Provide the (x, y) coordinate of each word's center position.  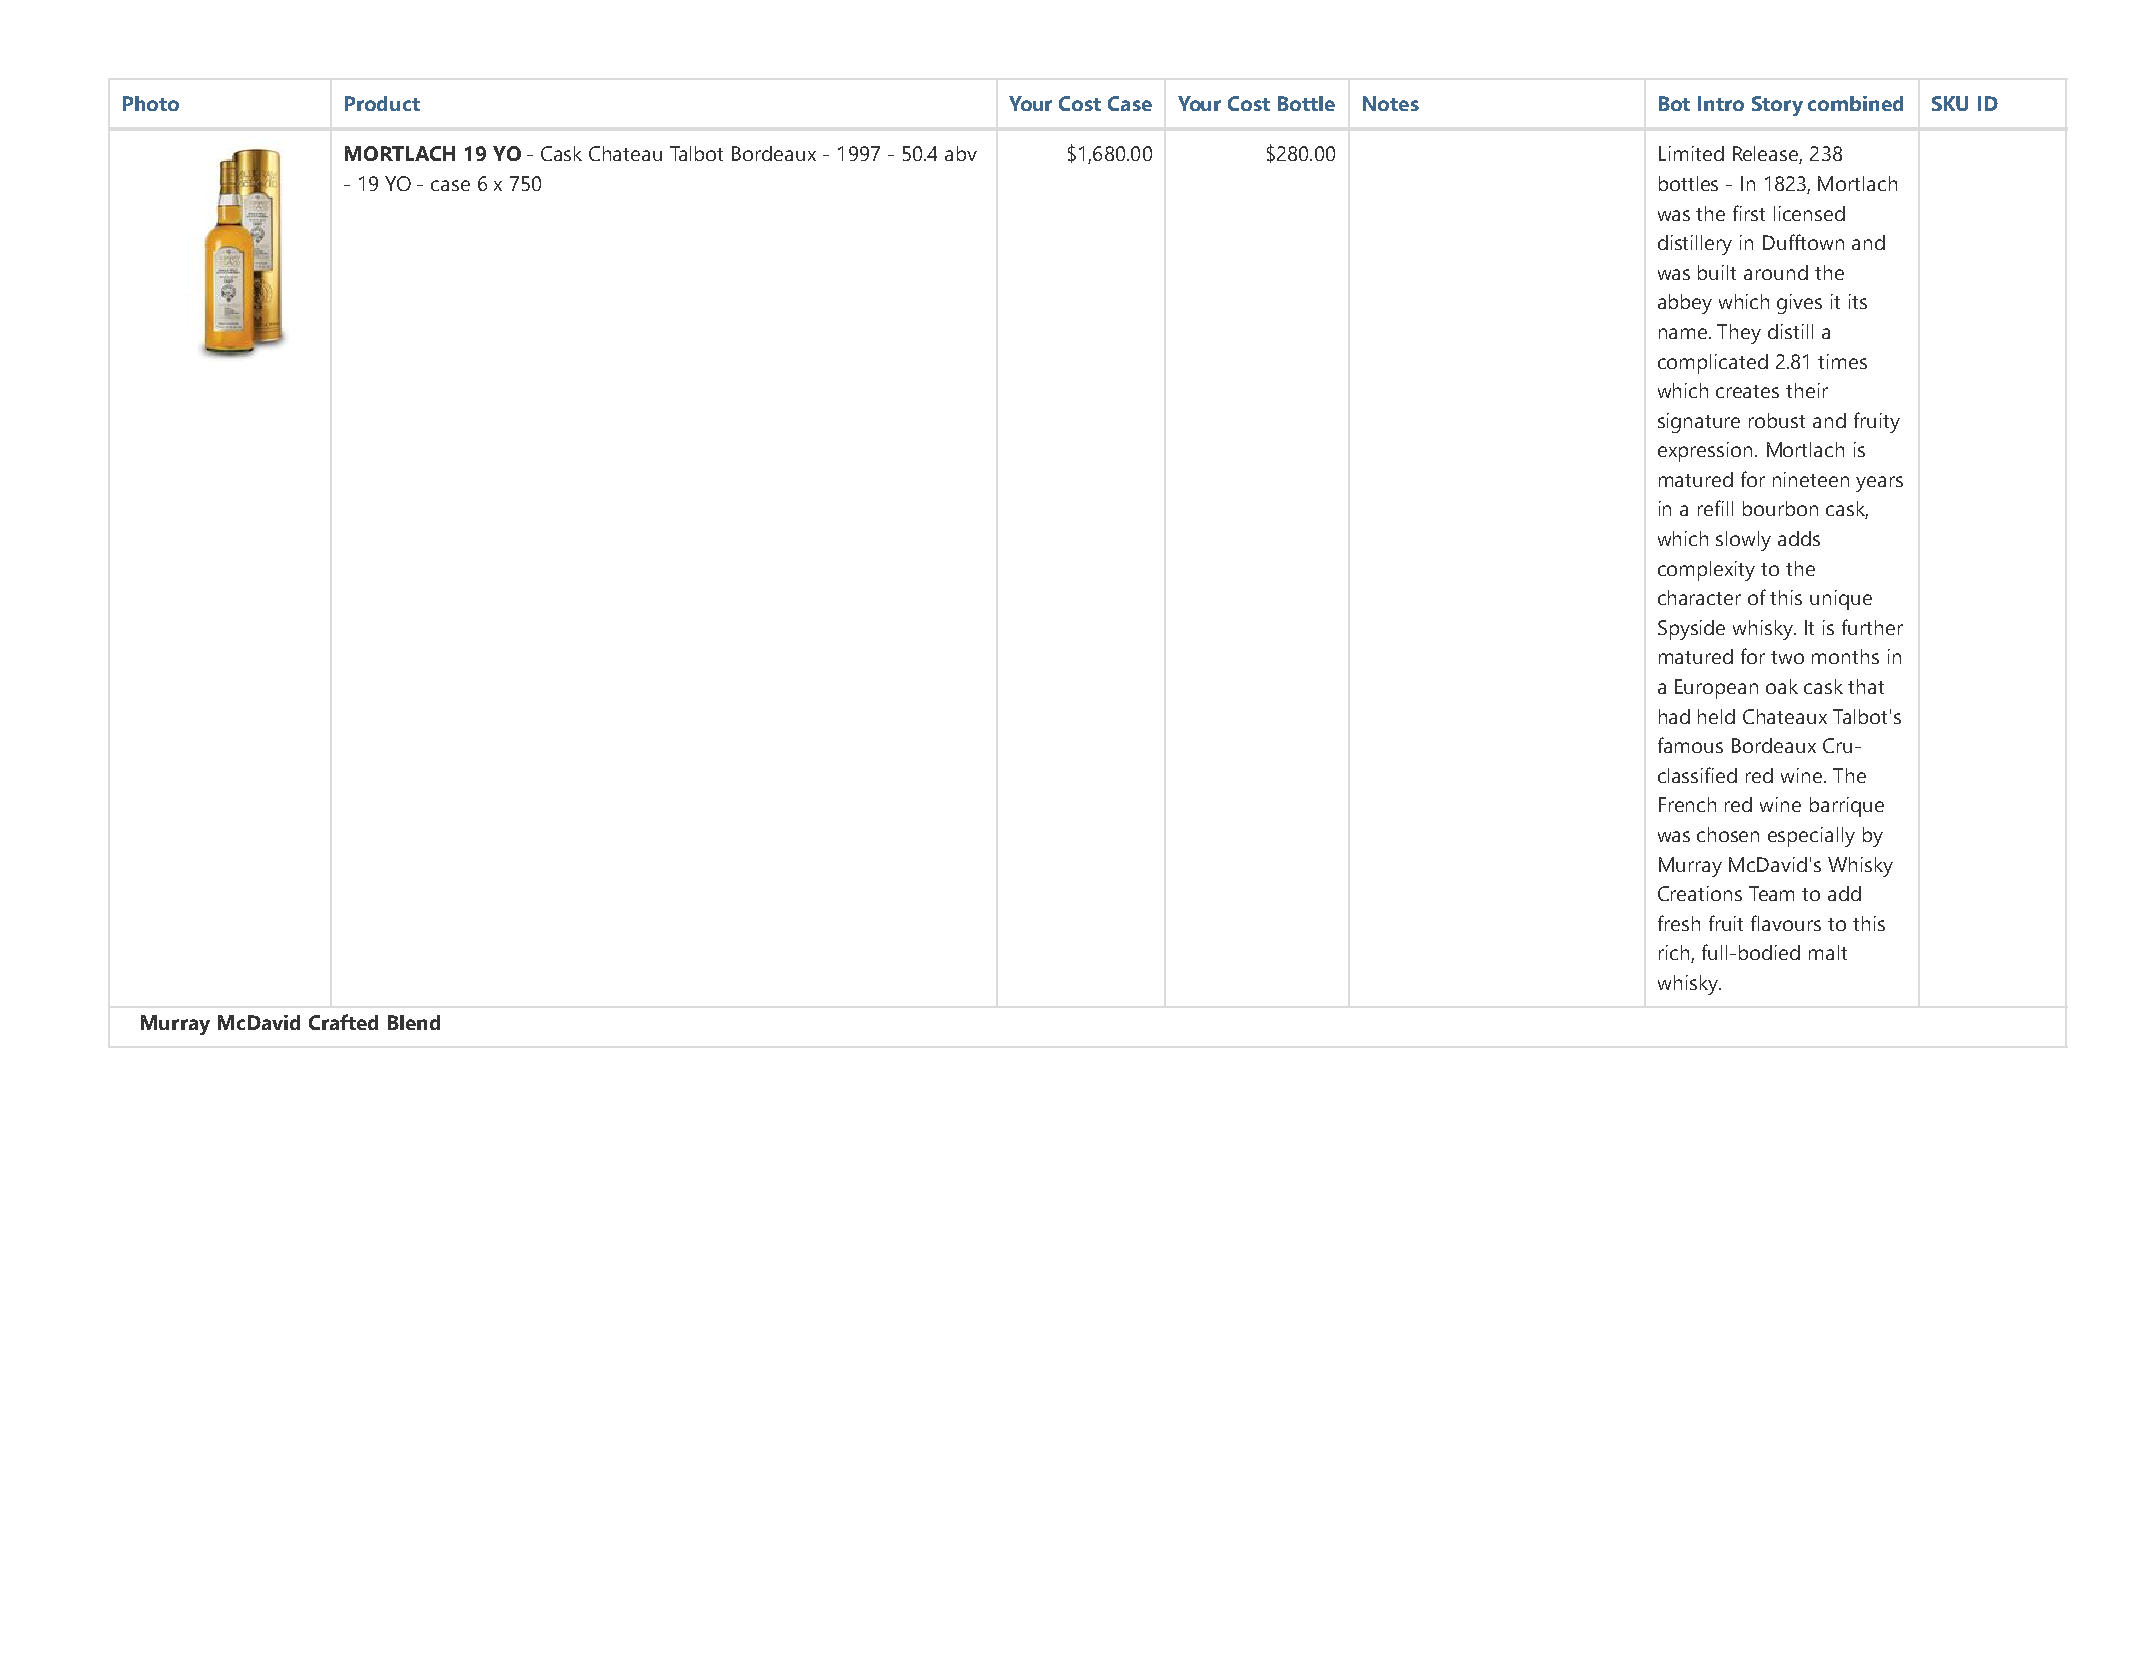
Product (382, 103)
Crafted (343, 1022)
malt (1828, 952)
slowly (1743, 541)
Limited (1691, 153)
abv (961, 153)
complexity (1706, 571)
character (1699, 597)
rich (1675, 954)
